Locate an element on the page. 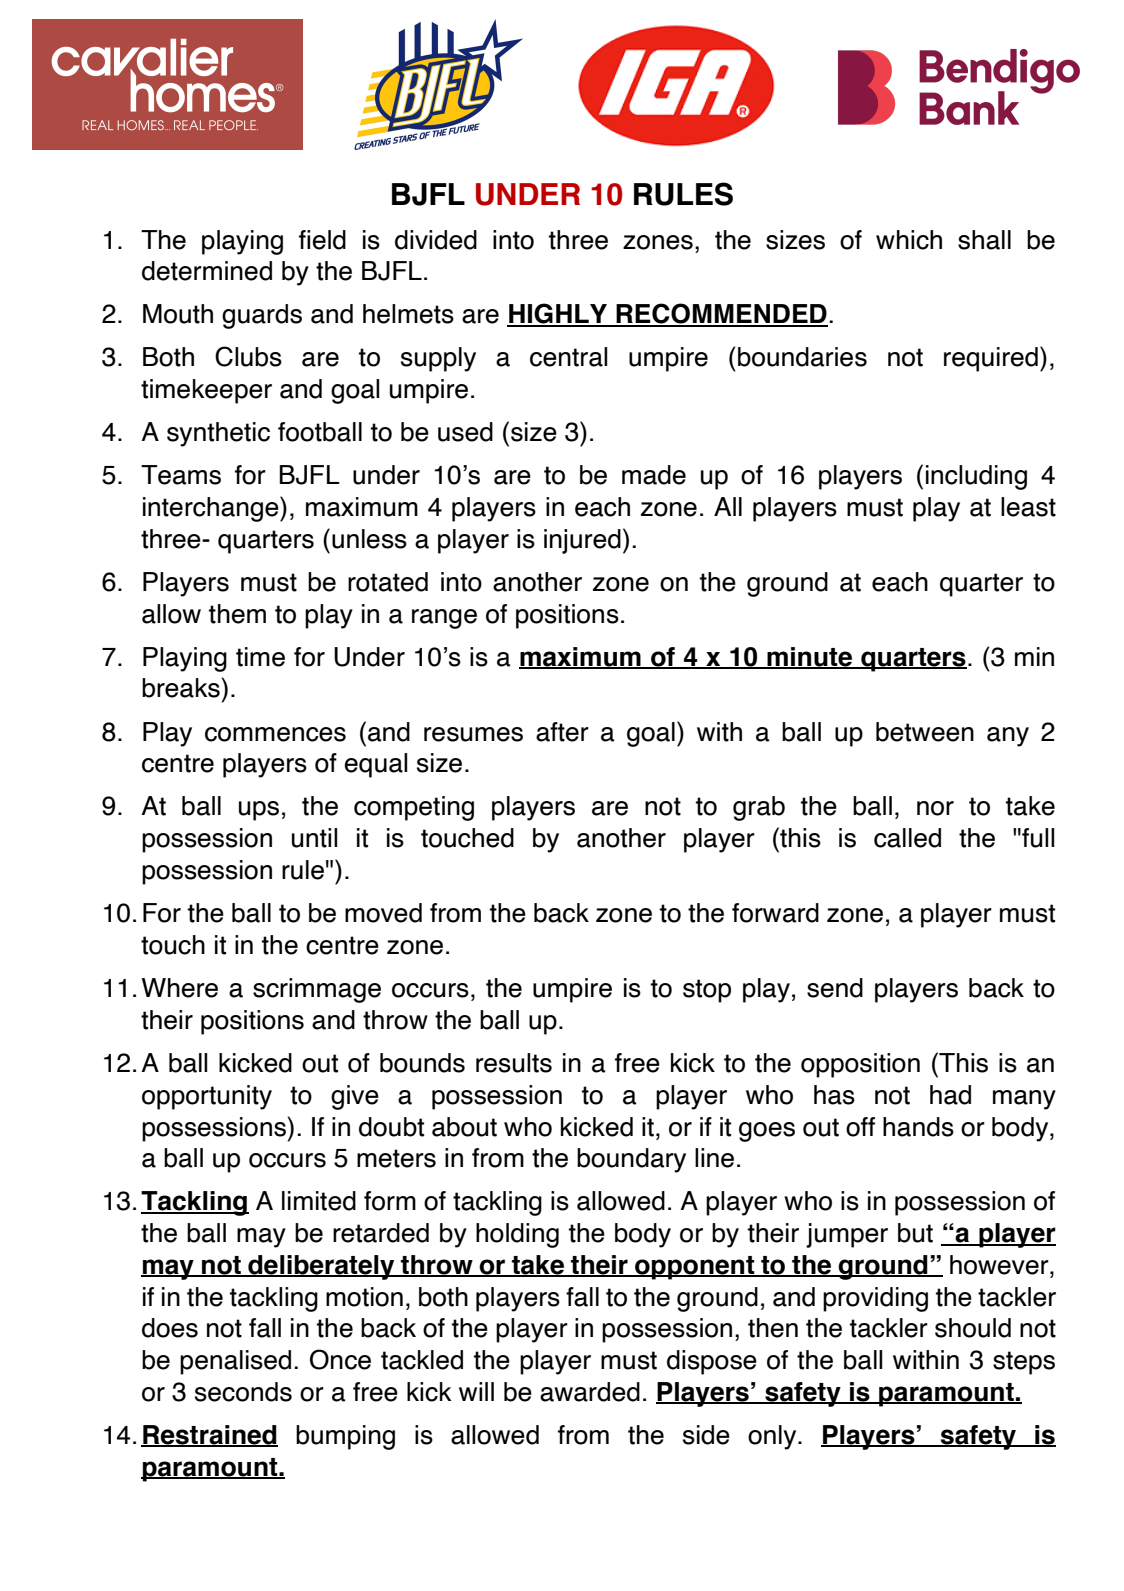 The image size is (1124, 1591). which is located at coordinates (909, 240).
